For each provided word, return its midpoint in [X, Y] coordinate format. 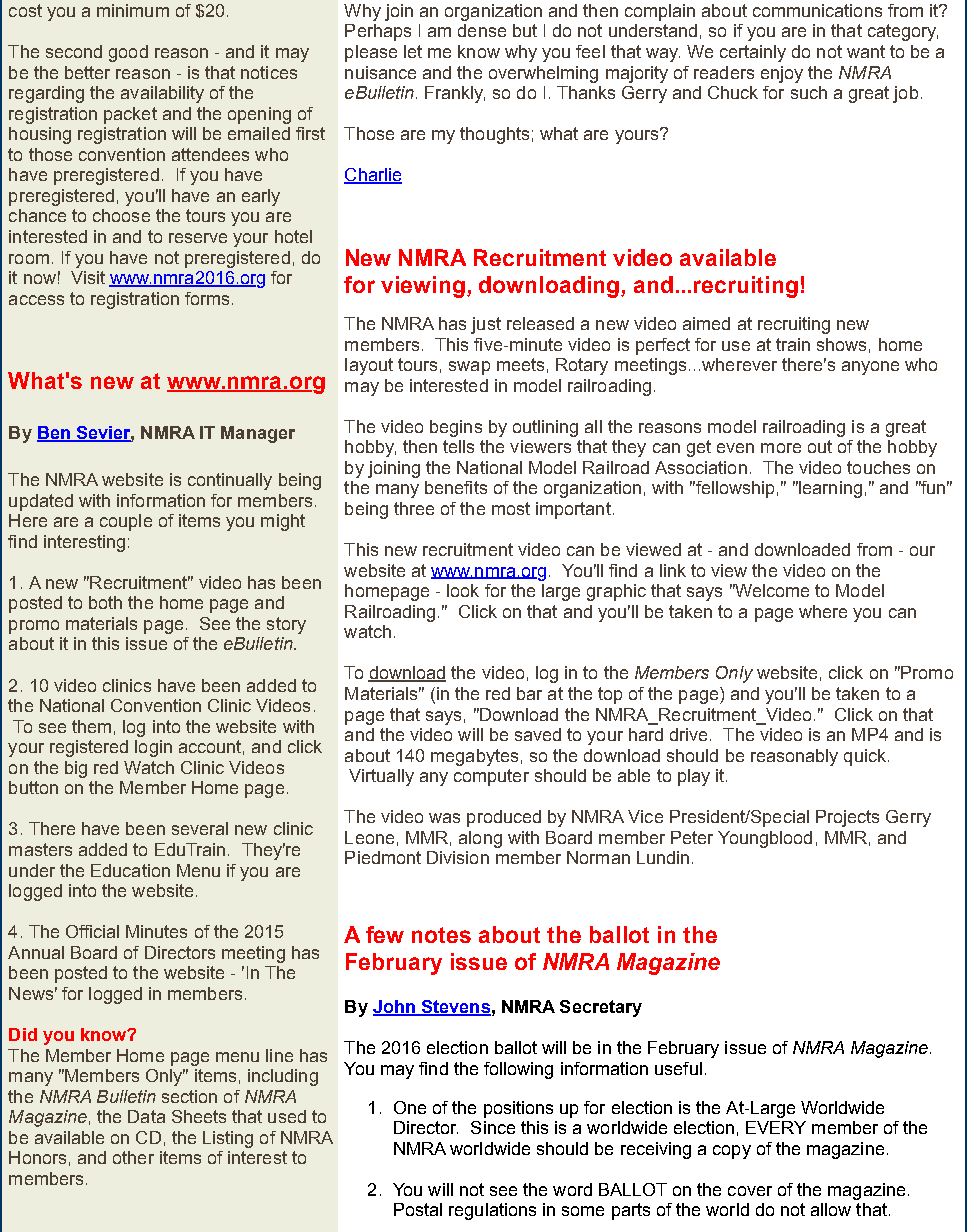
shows [841, 344]
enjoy [782, 74]
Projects [847, 818]
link [673, 570]
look [463, 590]
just [486, 325]
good [128, 53]
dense [482, 30]
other [133, 1157]
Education [130, 870]
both [105, 602]
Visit [88, 277]
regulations [492, 1211]
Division [458, 857]
